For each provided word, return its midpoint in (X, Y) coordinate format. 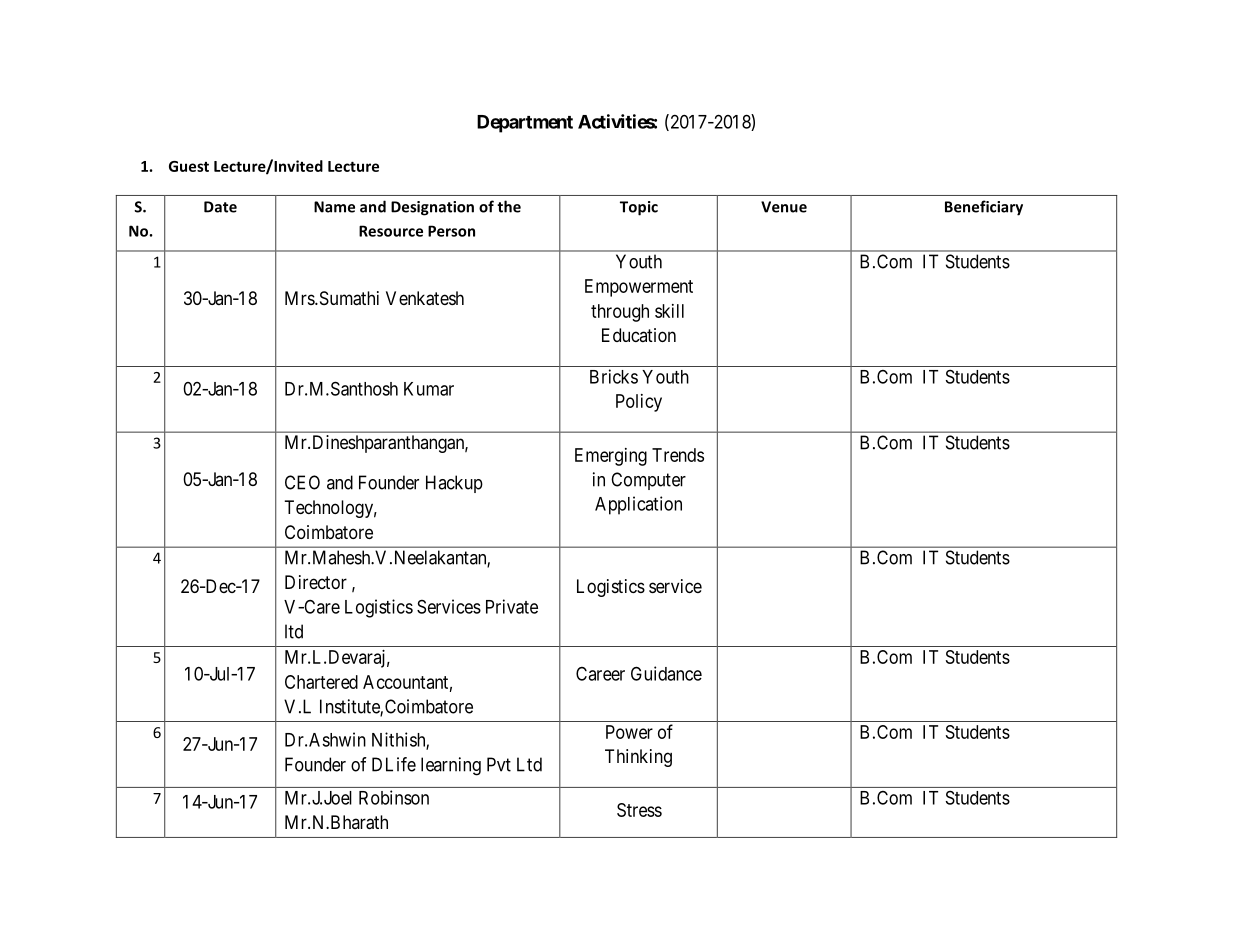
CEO (302, 482)
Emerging (611, 457)
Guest (189, 166)
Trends (678, 455)
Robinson (394, 797)
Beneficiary (984, 208)
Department (525, 124)
